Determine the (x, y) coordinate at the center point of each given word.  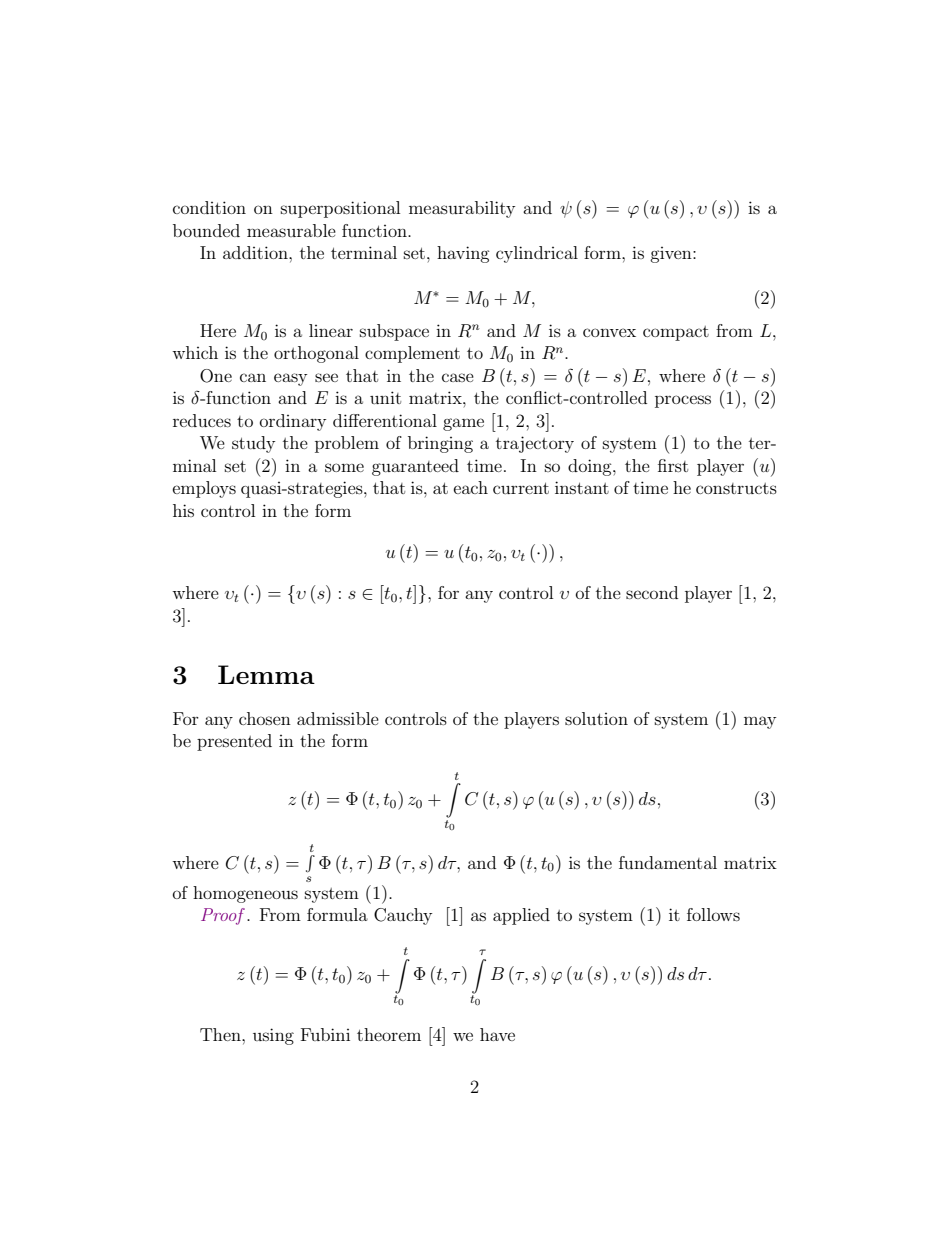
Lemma (266, 674)
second (652, 592)
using (273, 1036)
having (463, 254)
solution (596, 718)
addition (256, 252)
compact (676, 333)
